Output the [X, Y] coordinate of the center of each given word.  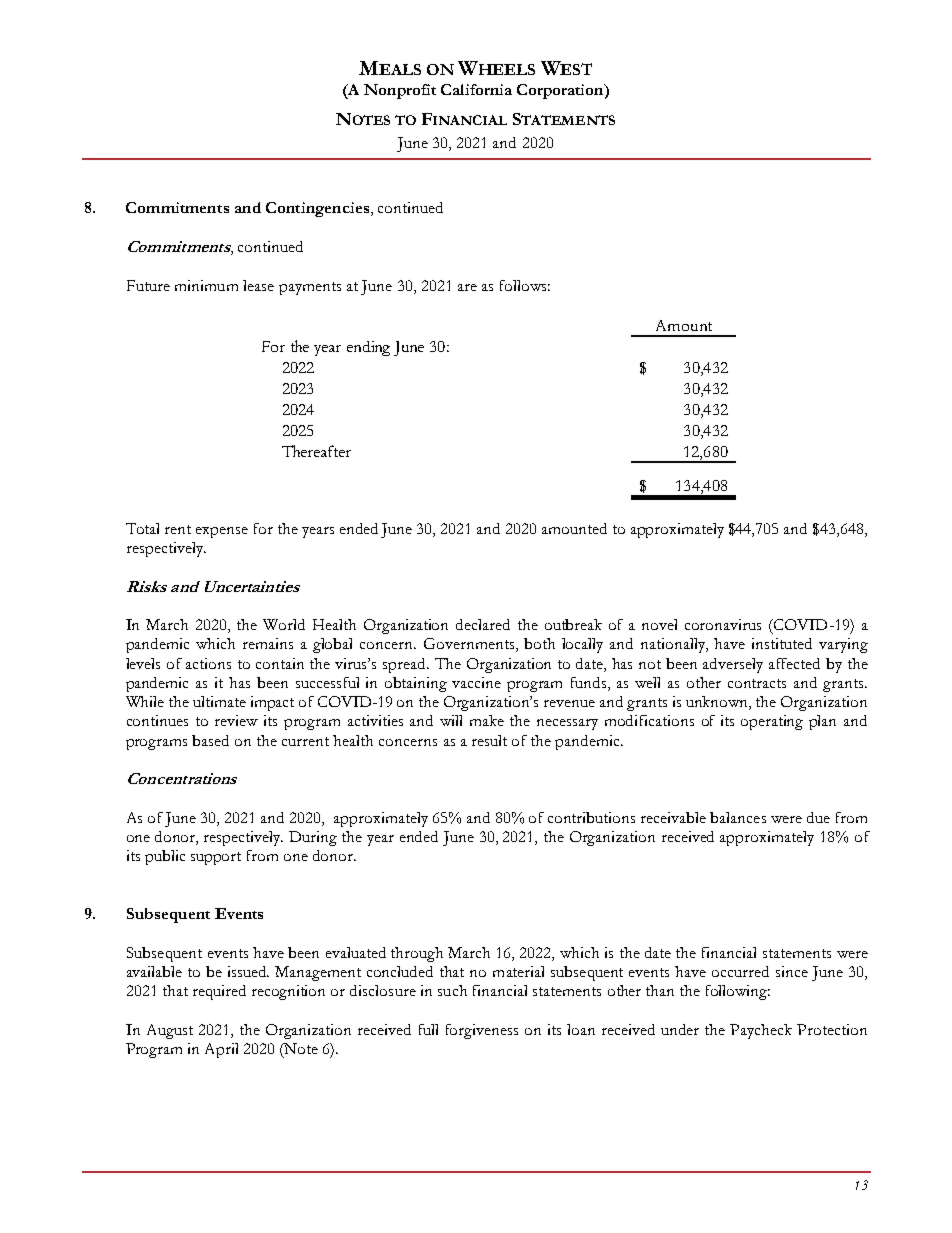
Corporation [561, 91]
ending [368, 348]
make [487, 720]
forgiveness [482, 1031]
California [476, 89]
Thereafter [316, 451]
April [221, 1050]
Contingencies [319, 209]
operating [772, 722]
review [236, 720]
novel [659, 624]
